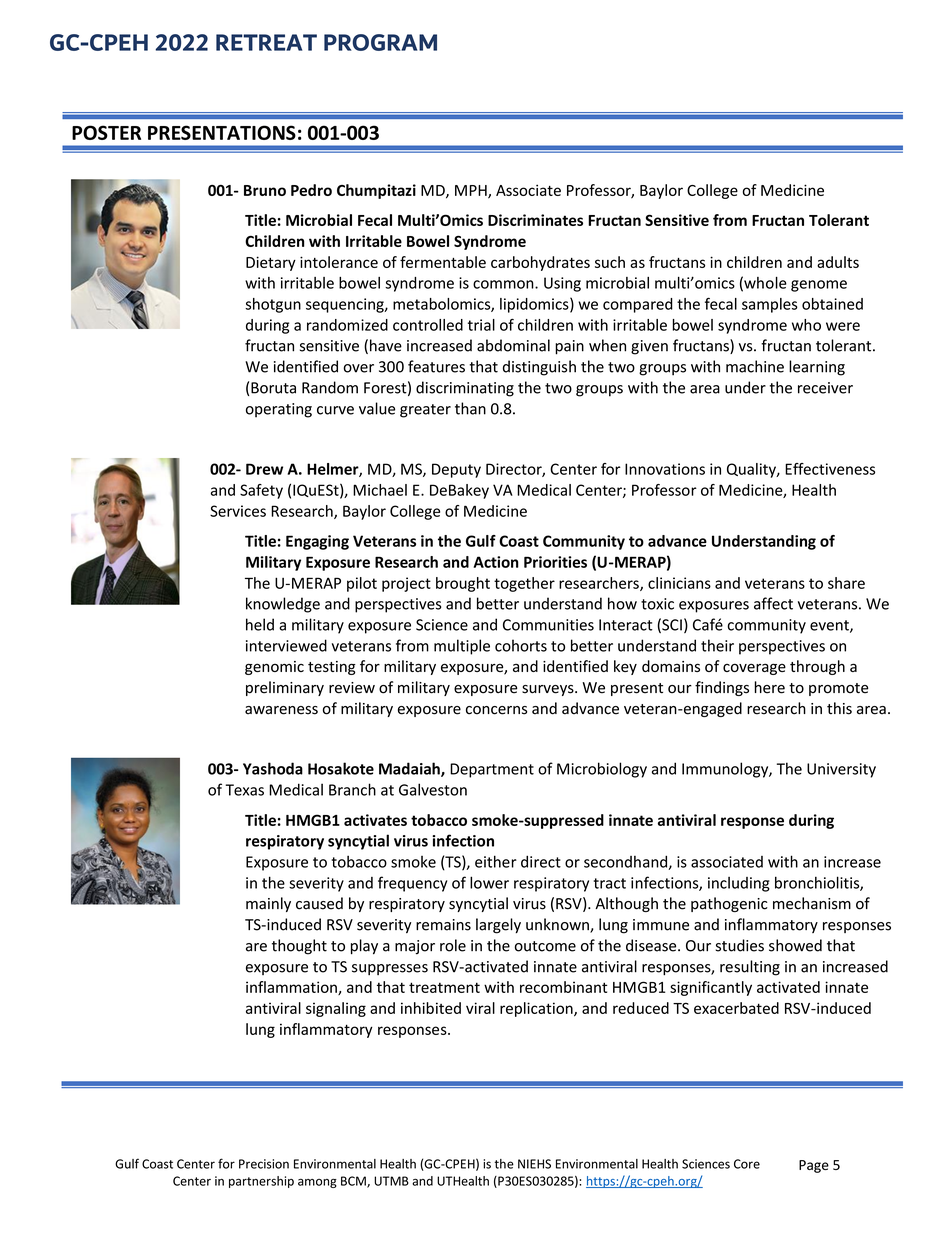  Describe the element at coordinates (354, 1182) in the screenshot. I see `BCM` at that location.
